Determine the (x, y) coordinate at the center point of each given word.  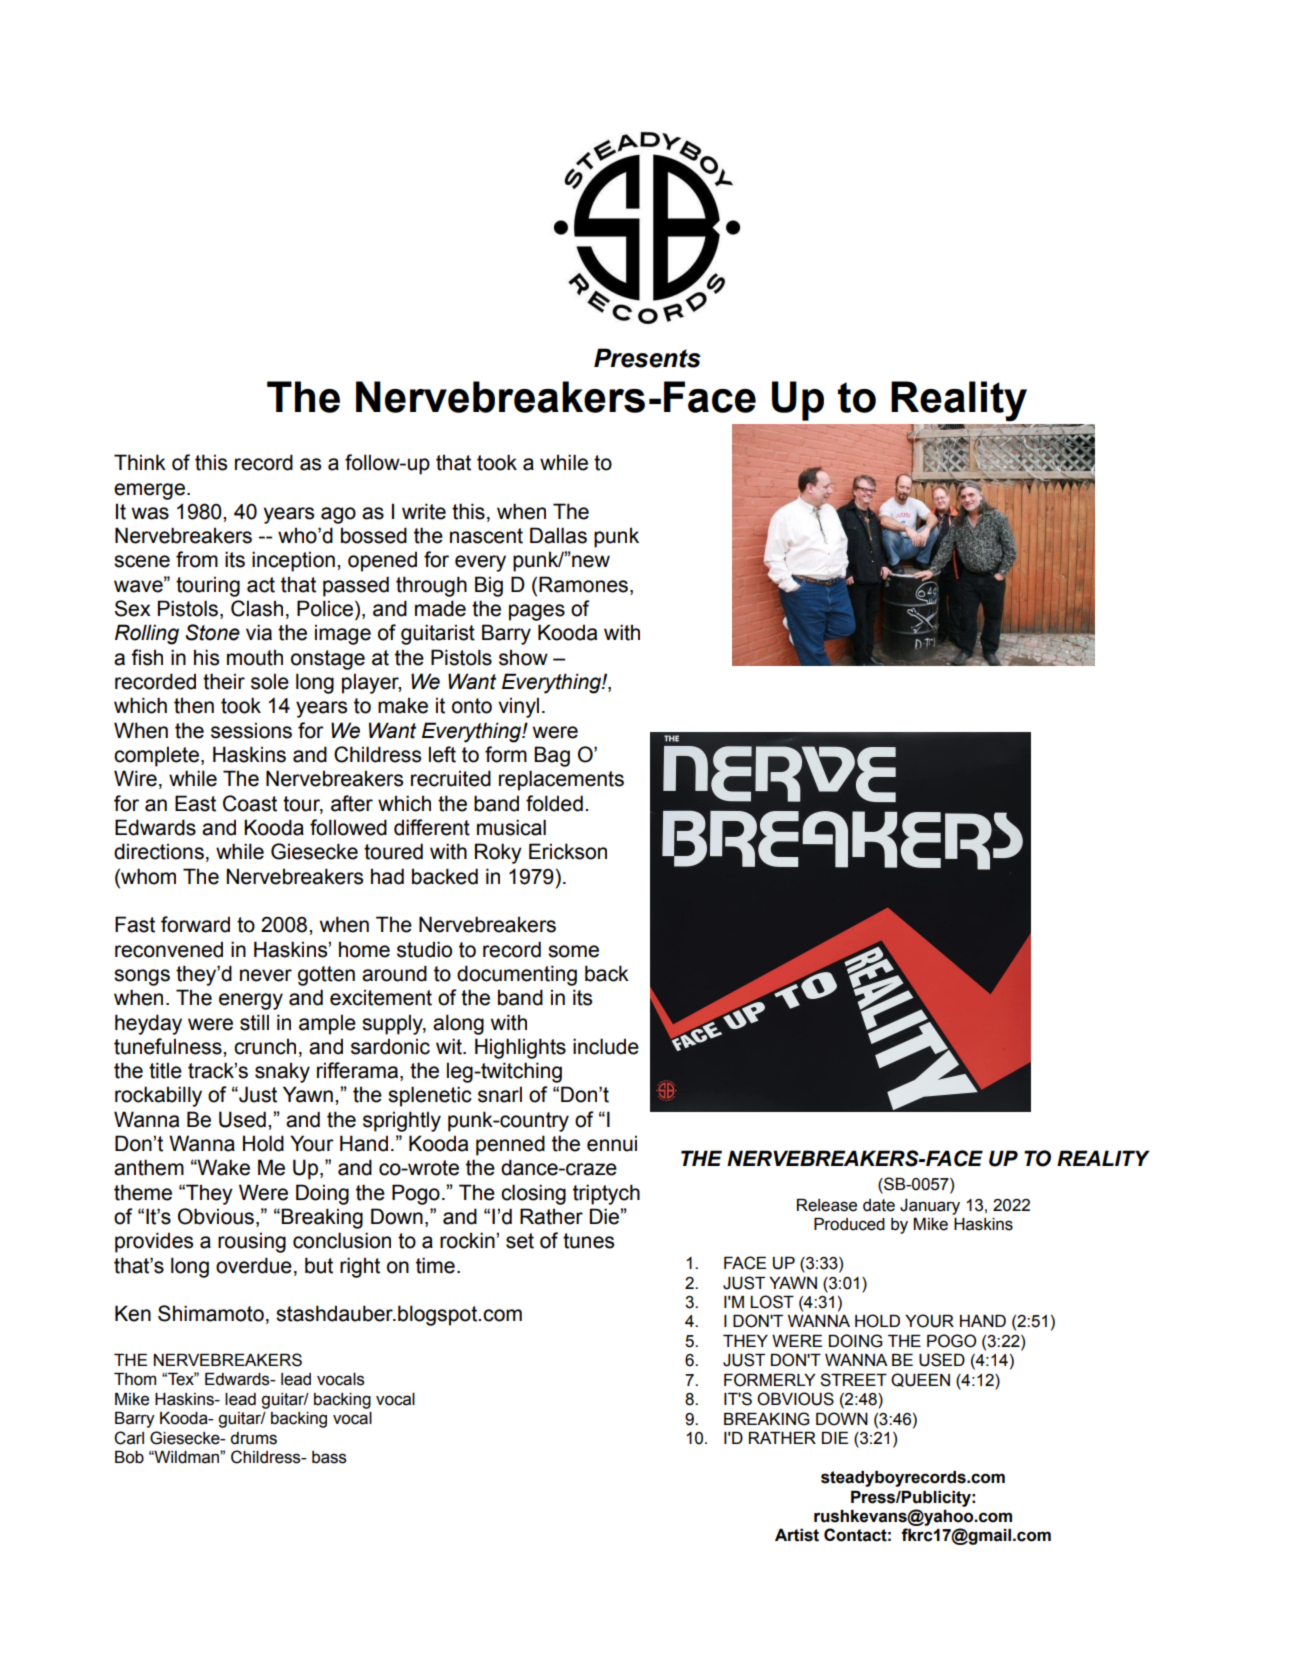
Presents (647, 358)
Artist (797, 1535)
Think (140, 462)
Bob (129, 1457)
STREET (853, 1380)
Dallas (558, 535)
